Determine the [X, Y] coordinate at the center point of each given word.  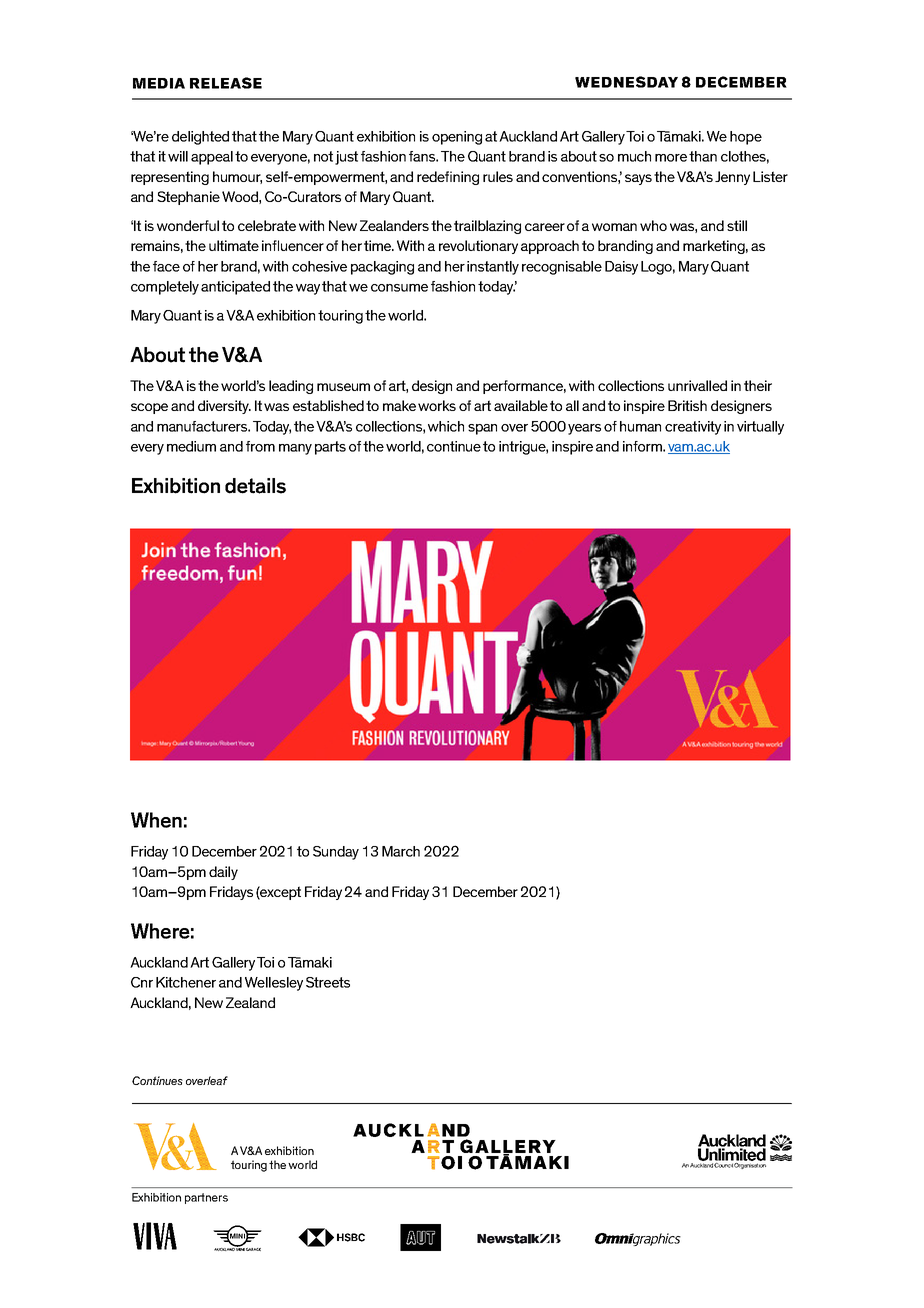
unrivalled [697, 385]
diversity [224, 407]
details [255, 486]
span [482, 429]
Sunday [336, 853]
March [401, 851]
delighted [200, 138]
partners [206, 1198]
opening [457, 138]
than [703, 156]
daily [223, 873]
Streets [328, 982]
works [437, 405]
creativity [693, 428]
